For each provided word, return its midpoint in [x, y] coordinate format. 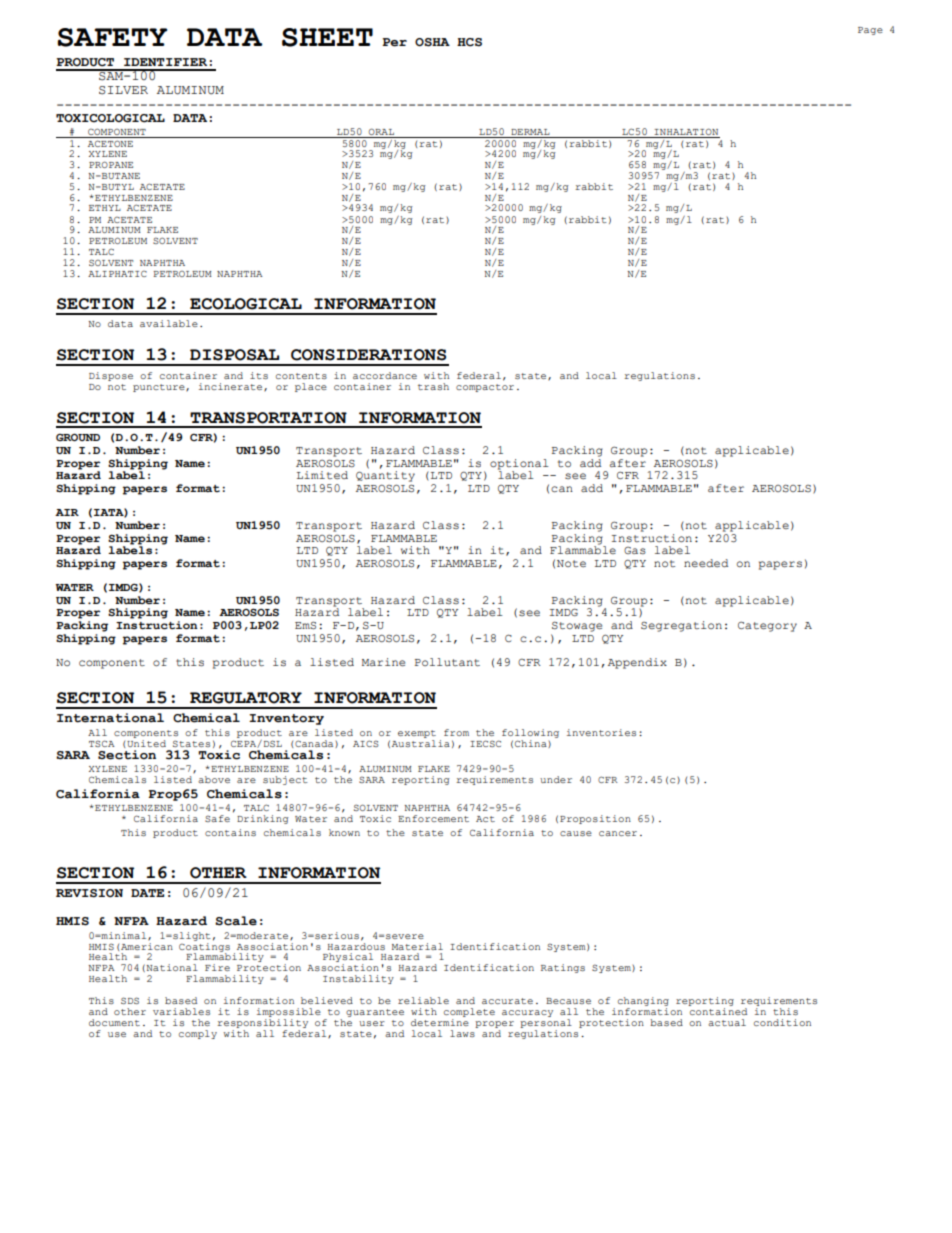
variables [181, 1011]
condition [782, 1022]
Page [870, 31]
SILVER [123, 90]
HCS [469, 42]
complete [469, 1012]
